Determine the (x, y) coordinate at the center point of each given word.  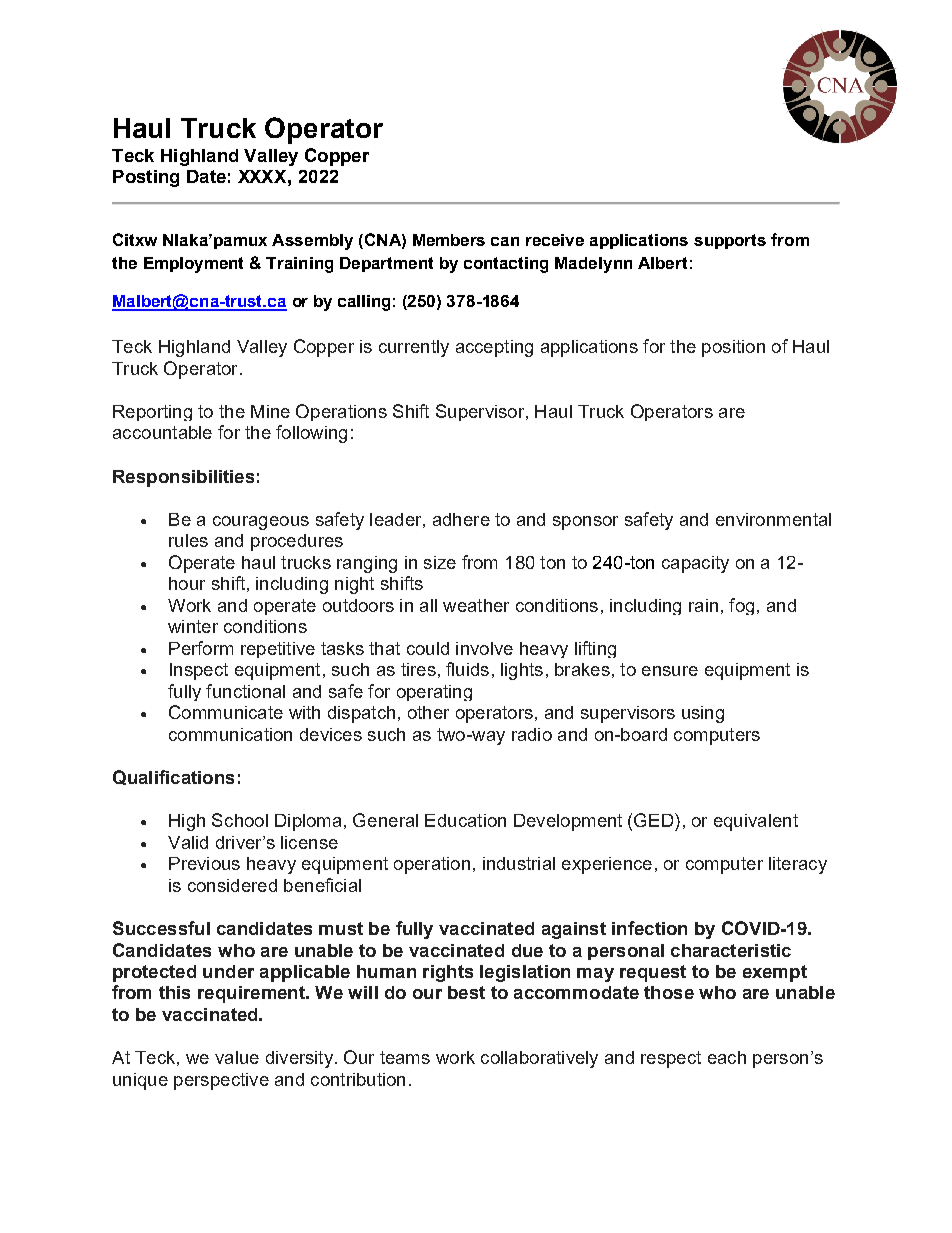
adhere (461, 519)
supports (730, 241)
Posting (146, 178)
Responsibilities (183, 478)
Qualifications (173, 777)
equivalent (756, 822)
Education (465, 820)
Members (449, 240)
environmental (773, 519)
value (237, 1057)
